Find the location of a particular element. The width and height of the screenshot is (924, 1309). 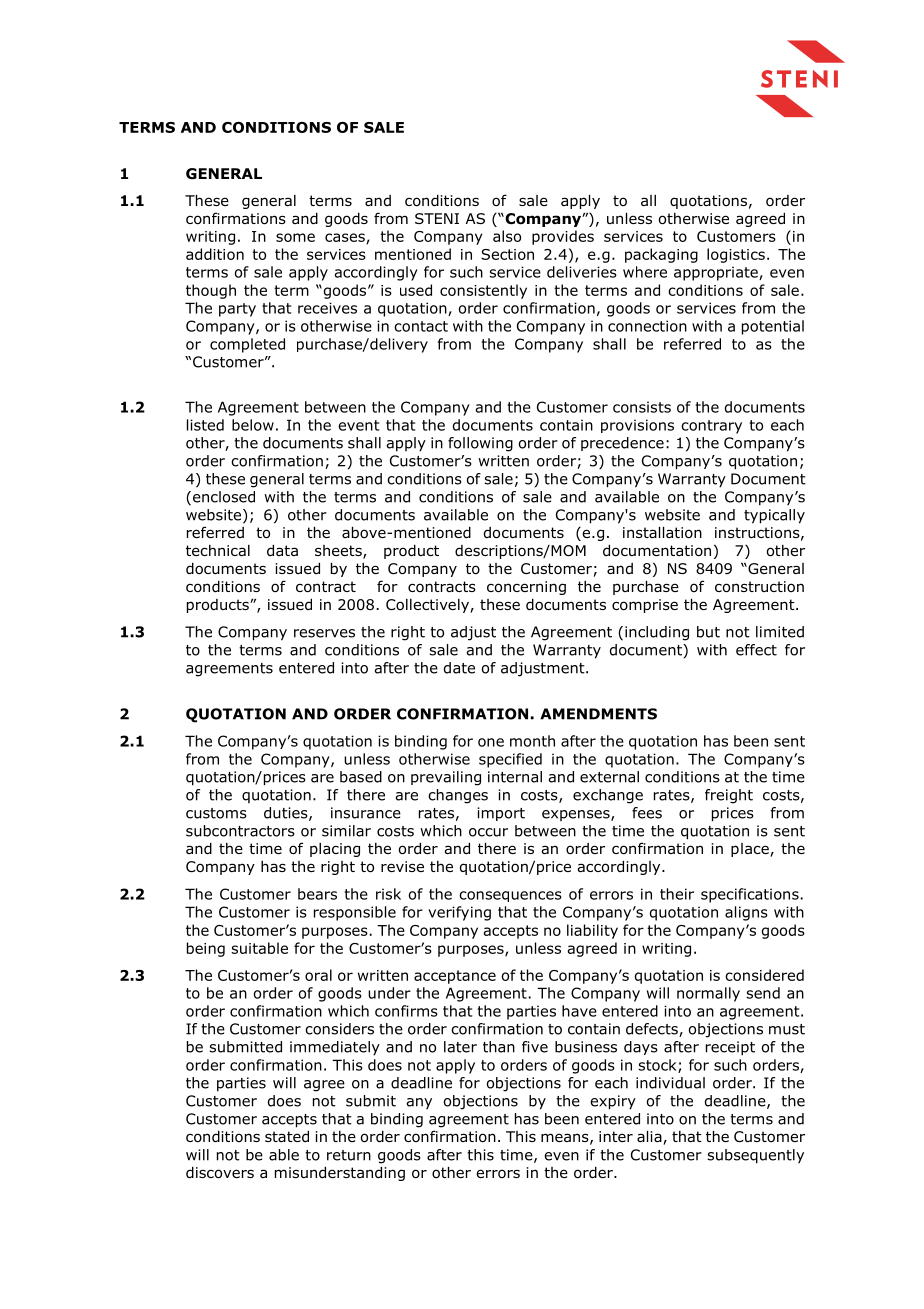

enclosed is located at coordinates (222, 498).
